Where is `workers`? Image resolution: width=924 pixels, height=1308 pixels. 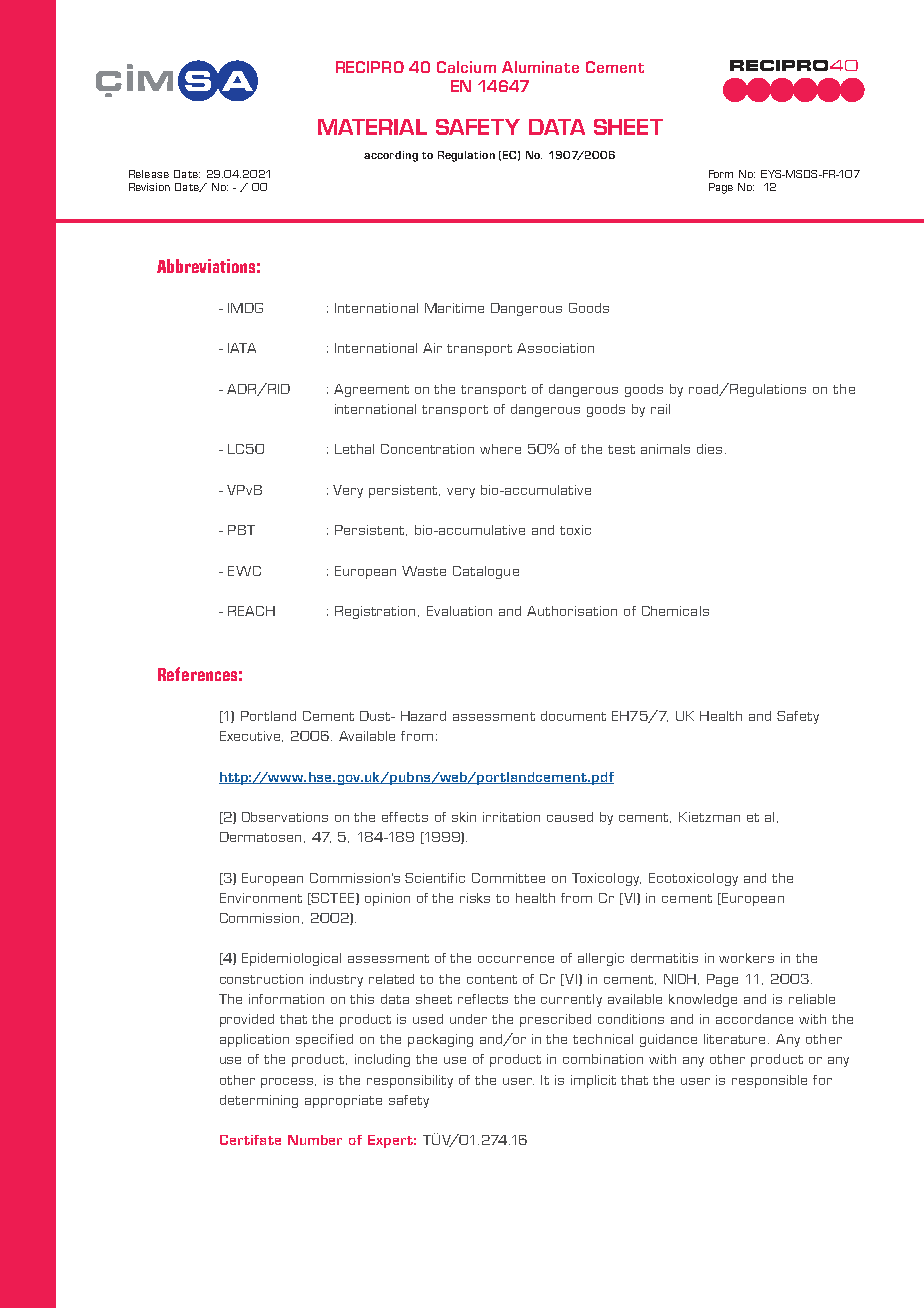 workers is located at coordinates (746, 958).
